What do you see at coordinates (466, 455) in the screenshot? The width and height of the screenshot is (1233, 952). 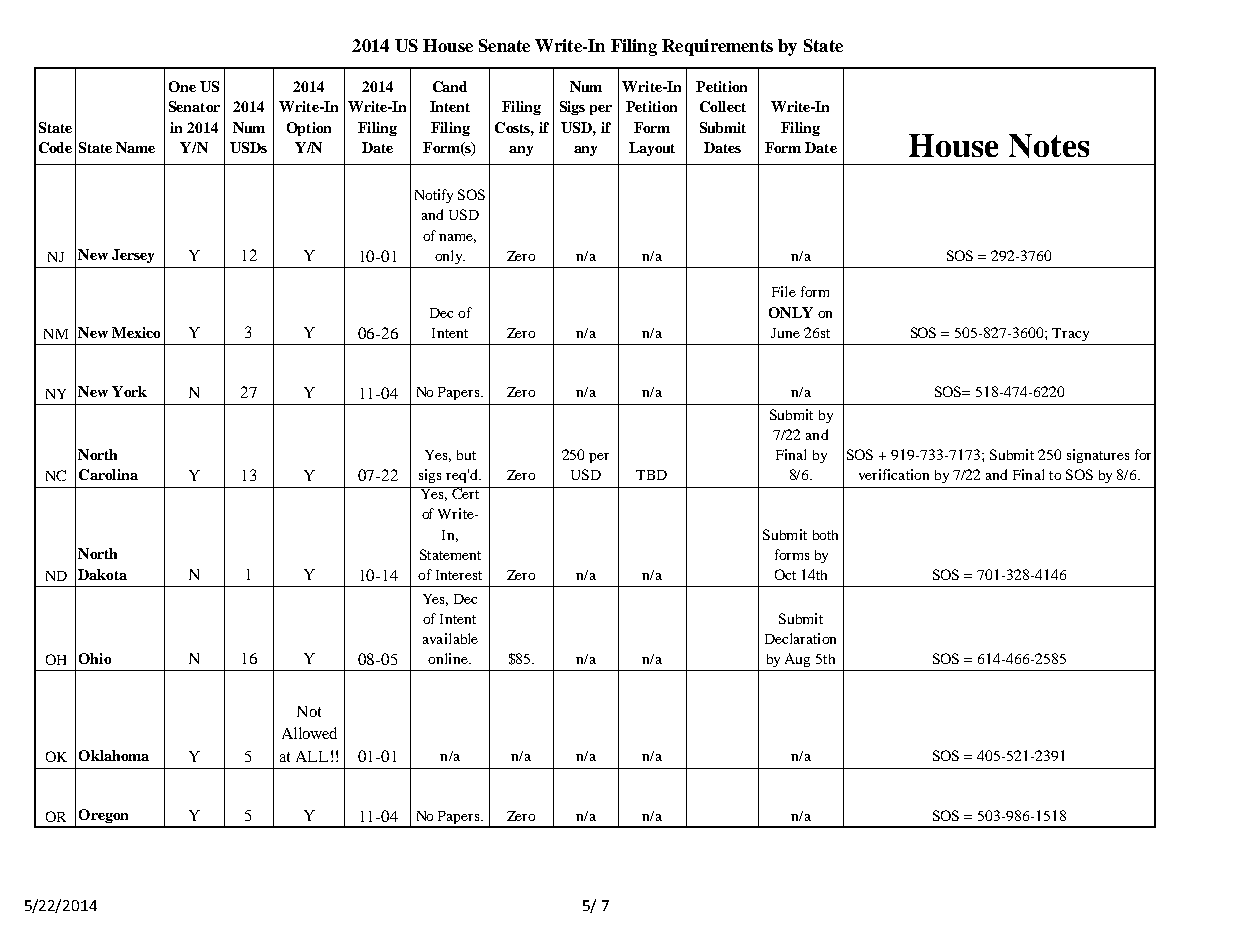 I see `but` at bounding box center [466, 455].
